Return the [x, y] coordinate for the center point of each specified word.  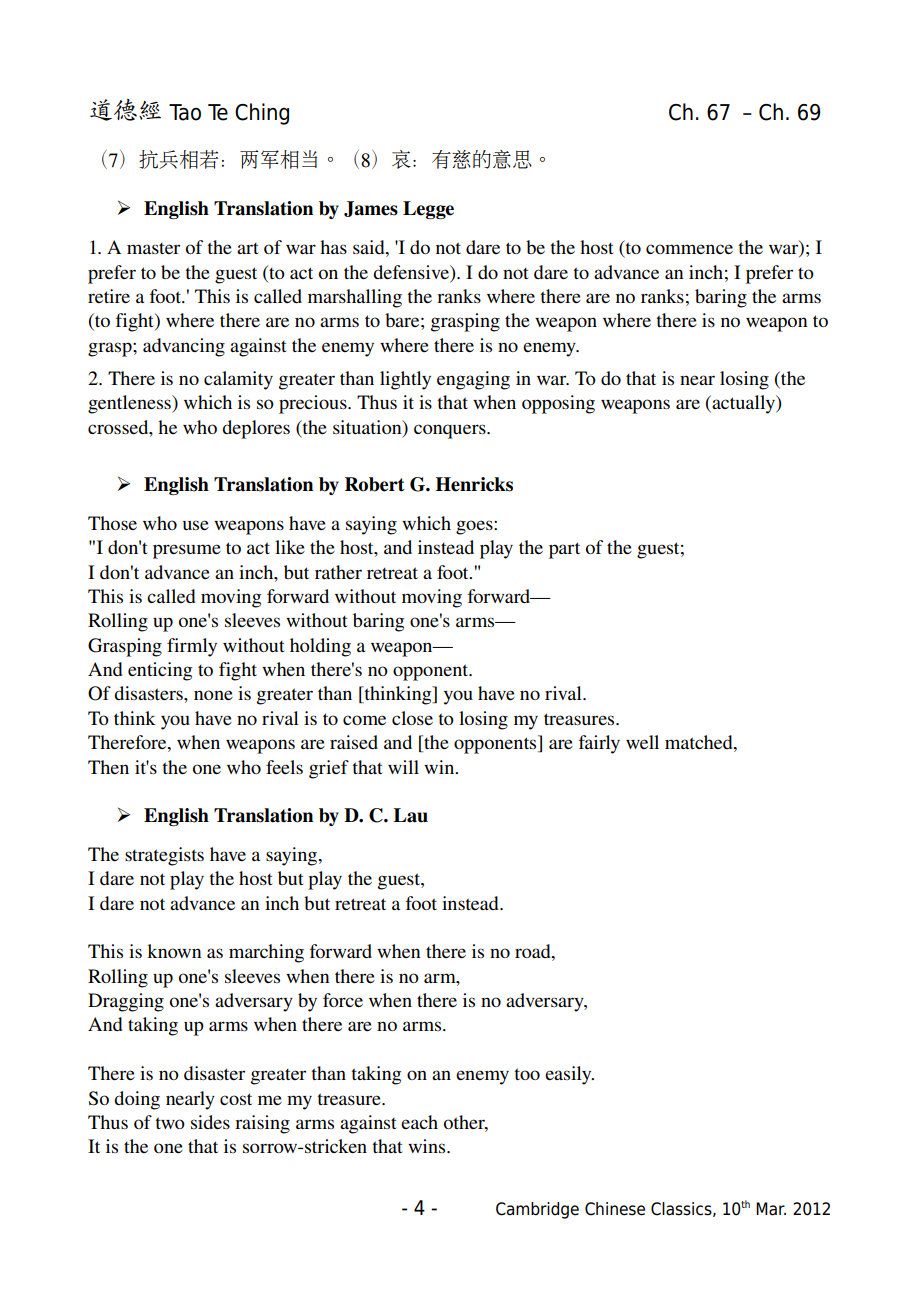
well [642, 742]
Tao [185, 112]
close [412, 718]
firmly [192, 647]
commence [689, 249]
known [174, 951]
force [343, 1000]
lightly [405, 380]
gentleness [130, 404]
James [371, 209]
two [170, 1123]
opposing [558, 404]
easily [569, 1075]
